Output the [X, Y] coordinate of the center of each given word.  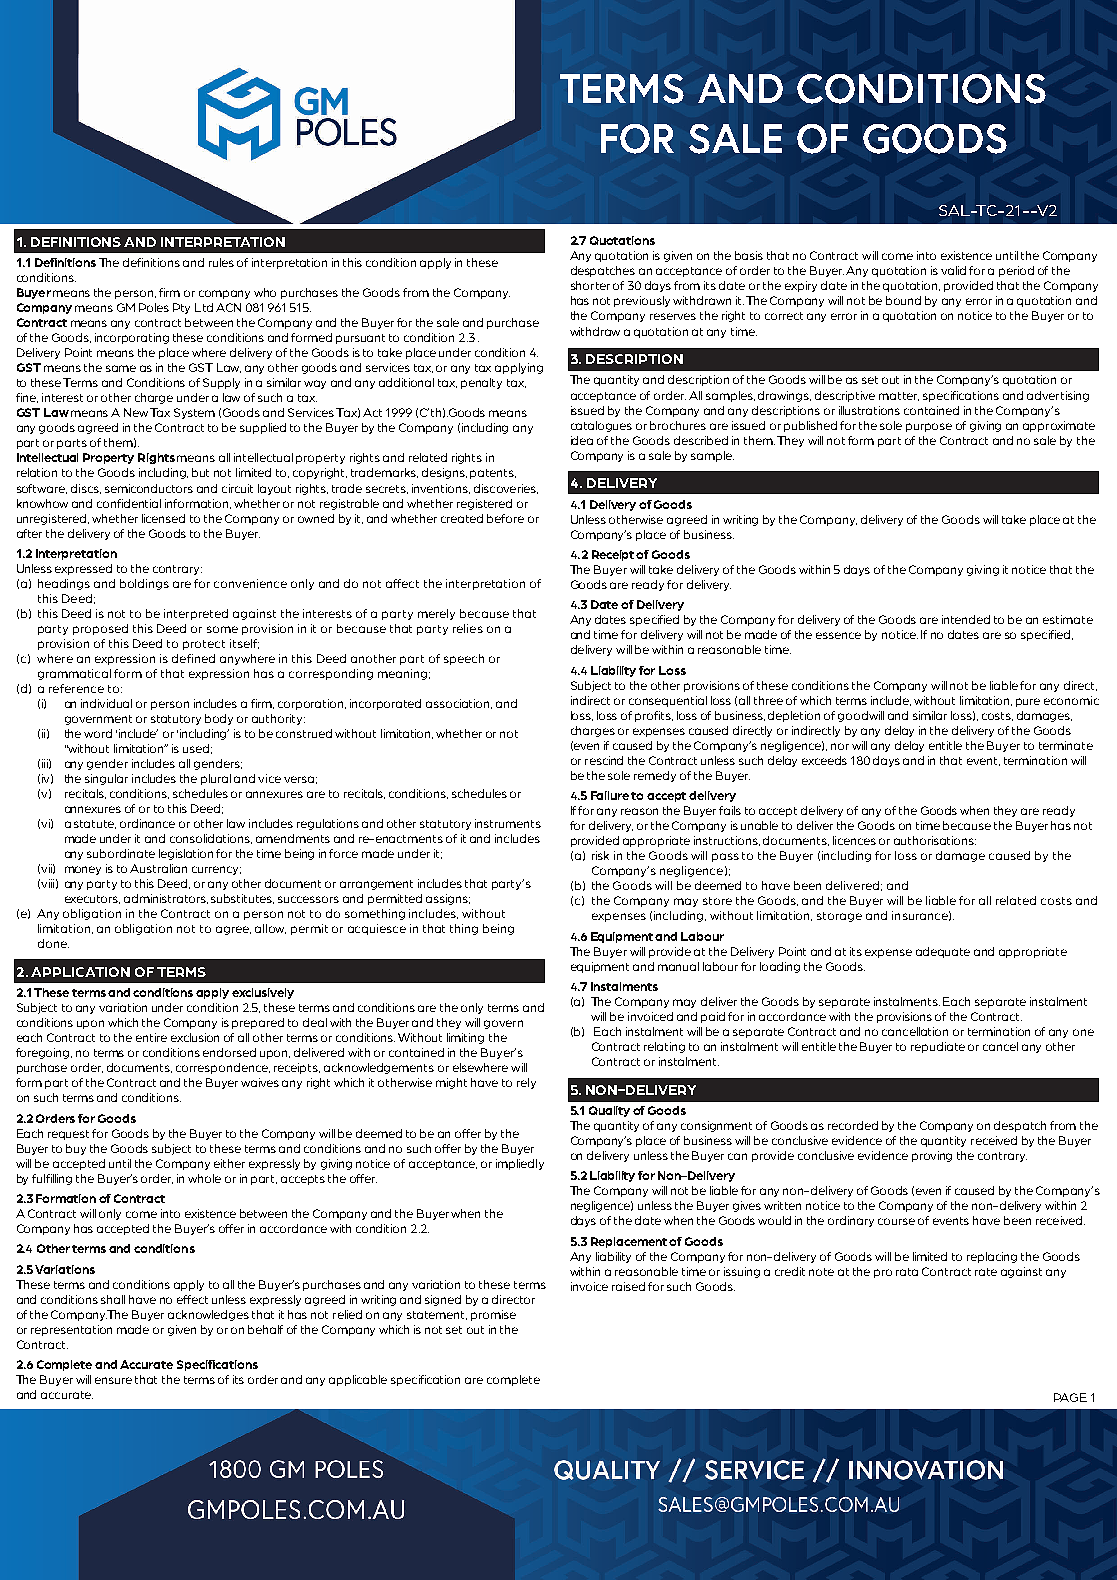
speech [464, 659]
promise [493, 1315]
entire [151, 1037]
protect [204, 645]
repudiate [938, 1047]
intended [966, 619]
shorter [590, 285]
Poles [154, 307]
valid [953, 270]
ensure [113, 1380]
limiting [465, 1038]
